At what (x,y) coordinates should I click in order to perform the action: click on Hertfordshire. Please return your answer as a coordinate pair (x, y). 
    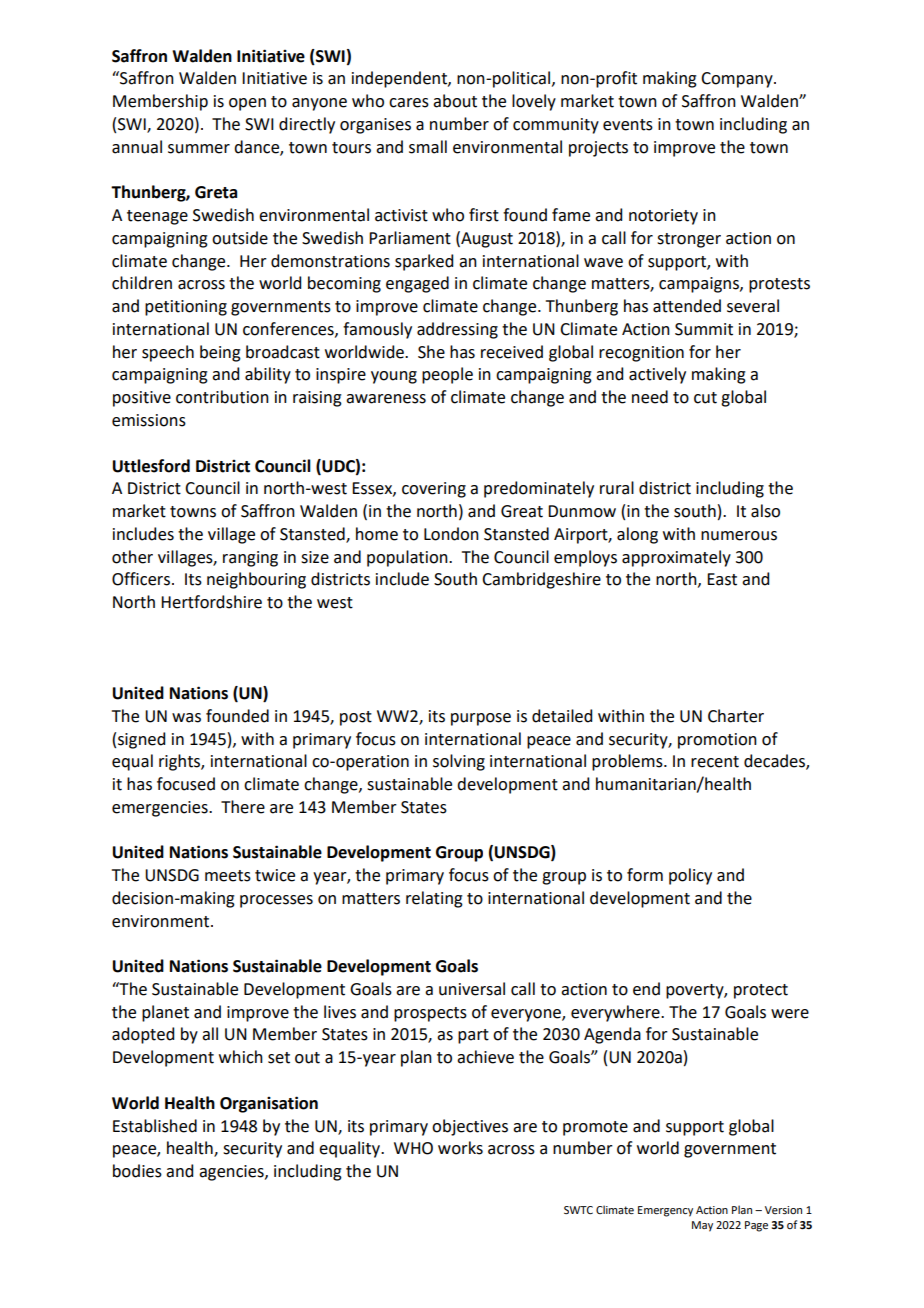
    Looking at the image, I should click on (211, 602).
